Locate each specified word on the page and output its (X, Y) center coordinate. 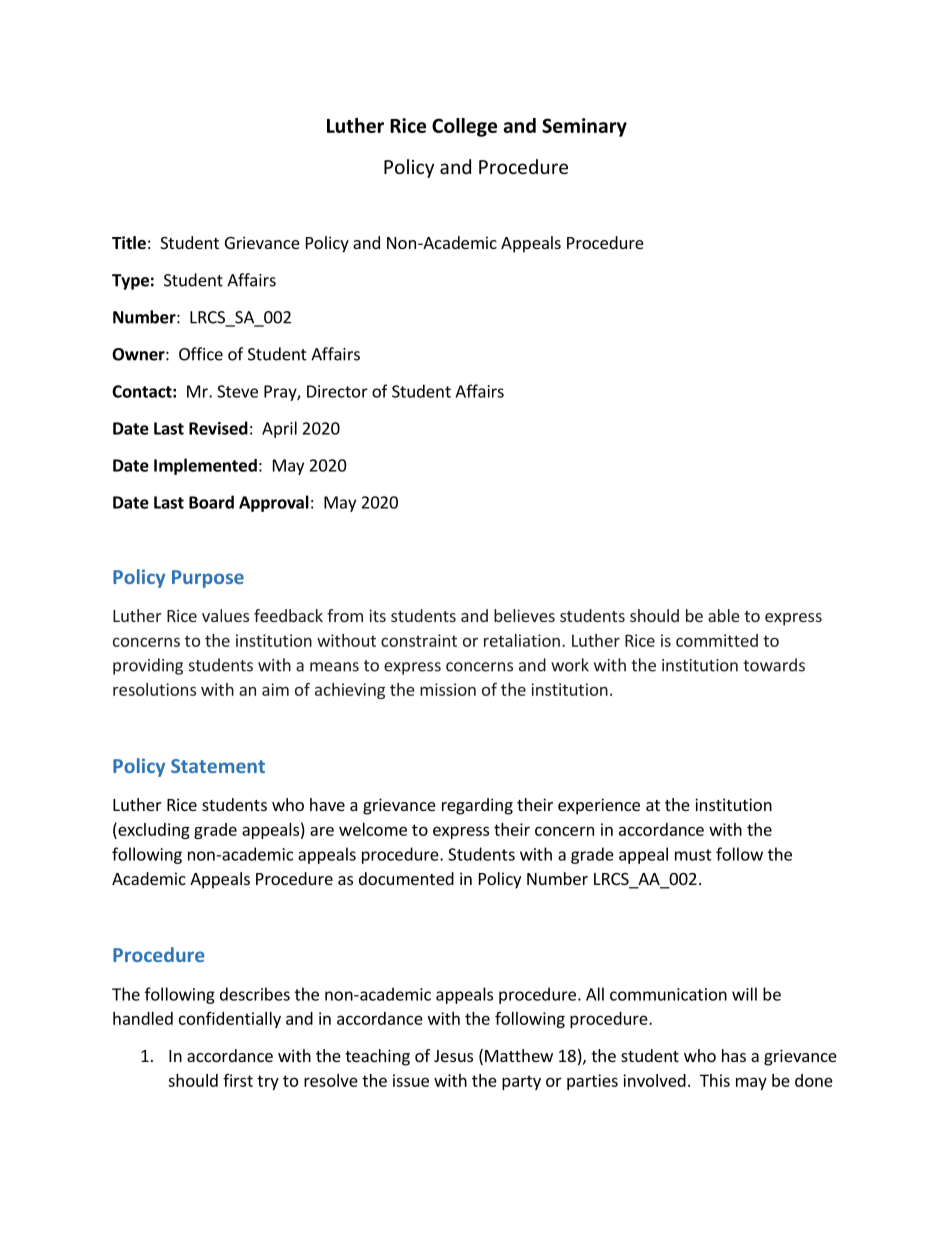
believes (524, 615)
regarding (477, 806)
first (238, 1080)
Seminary (584, 127)
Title (129, 243)
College (464, 127)
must (693, 855)
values (225, 615)
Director (337, 391)
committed (717, 640)
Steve (237, 391)
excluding (153, 830)
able (724, 615)
